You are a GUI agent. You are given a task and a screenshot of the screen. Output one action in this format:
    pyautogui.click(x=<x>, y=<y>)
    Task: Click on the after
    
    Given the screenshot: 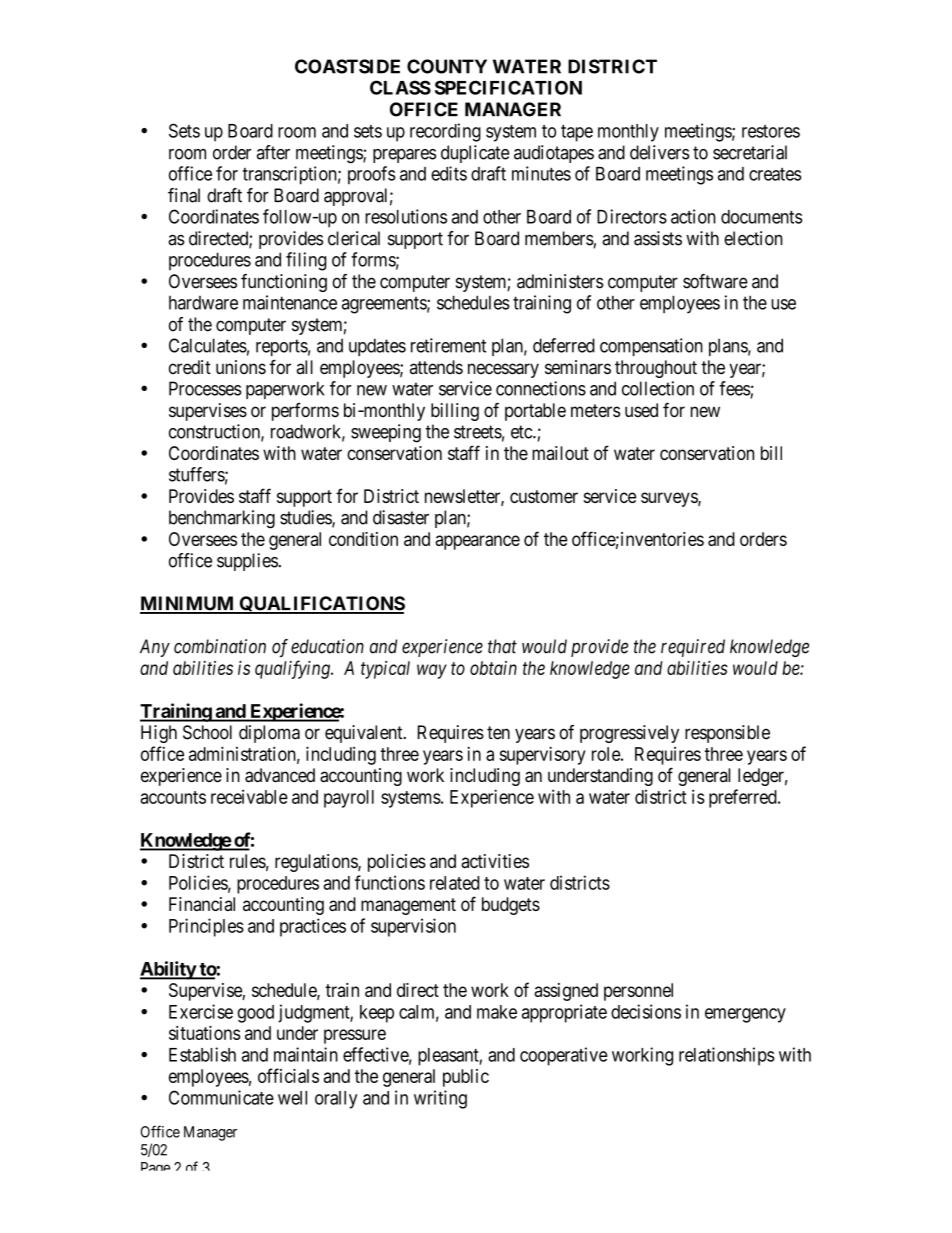 What is the action you would take?
    pyautogui.click(x=273, y=152)
